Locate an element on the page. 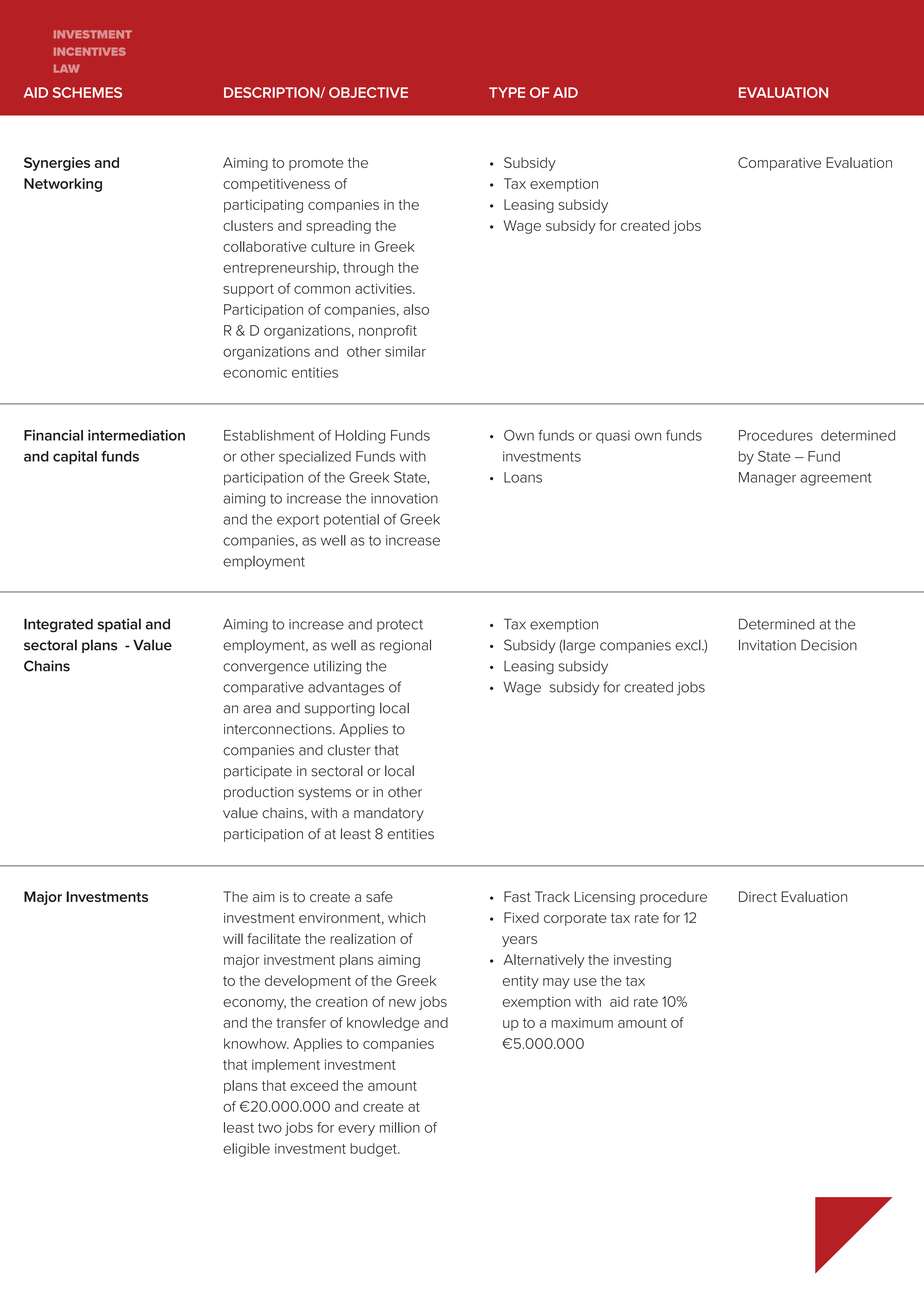  OBJECTIVE is located at coordinates (368, 92).
